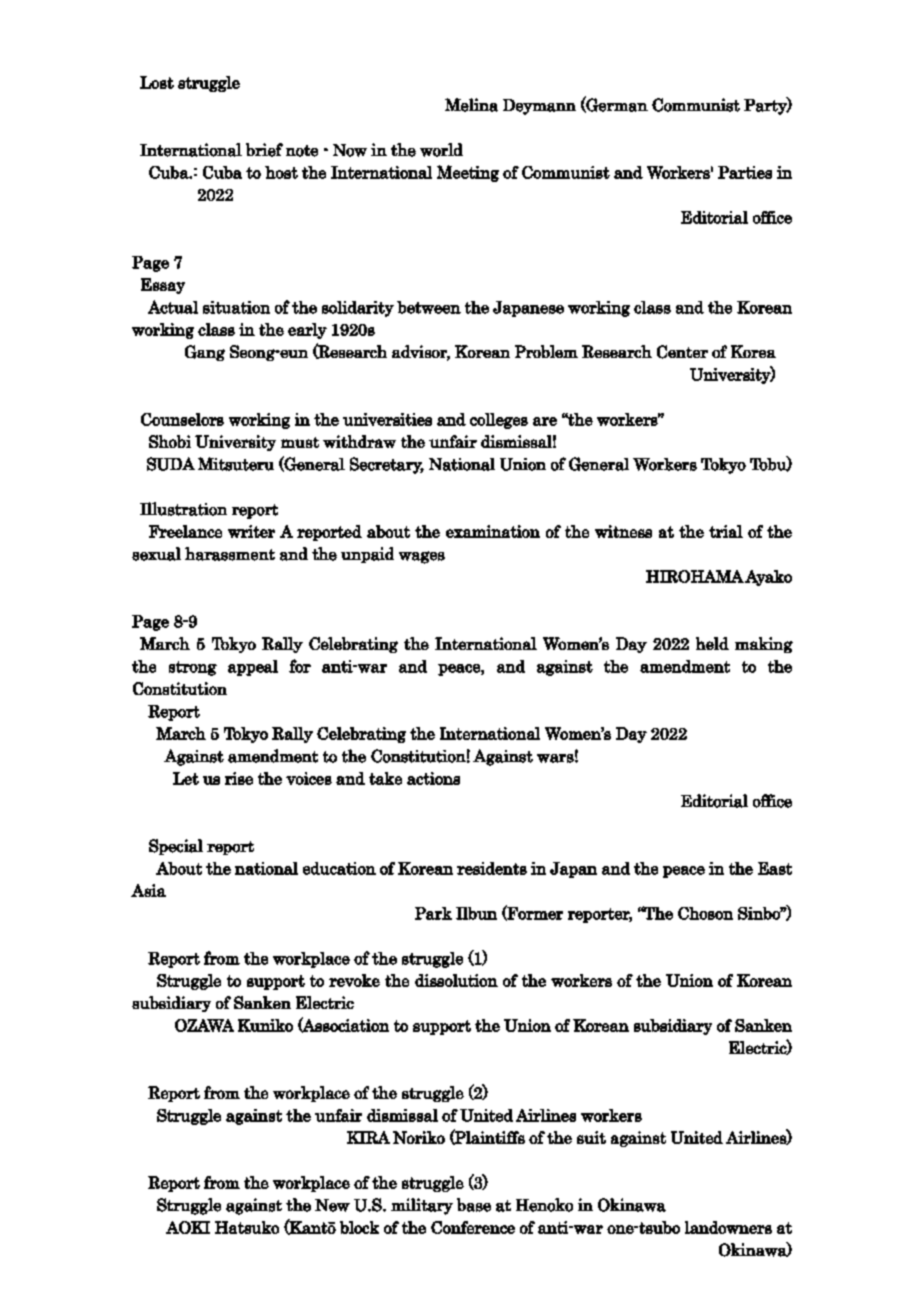 This screenshot has height=1308, width=924. Describe the element at coordinates (171, 464) in the screenshot. I see `SUDA` at that location.
